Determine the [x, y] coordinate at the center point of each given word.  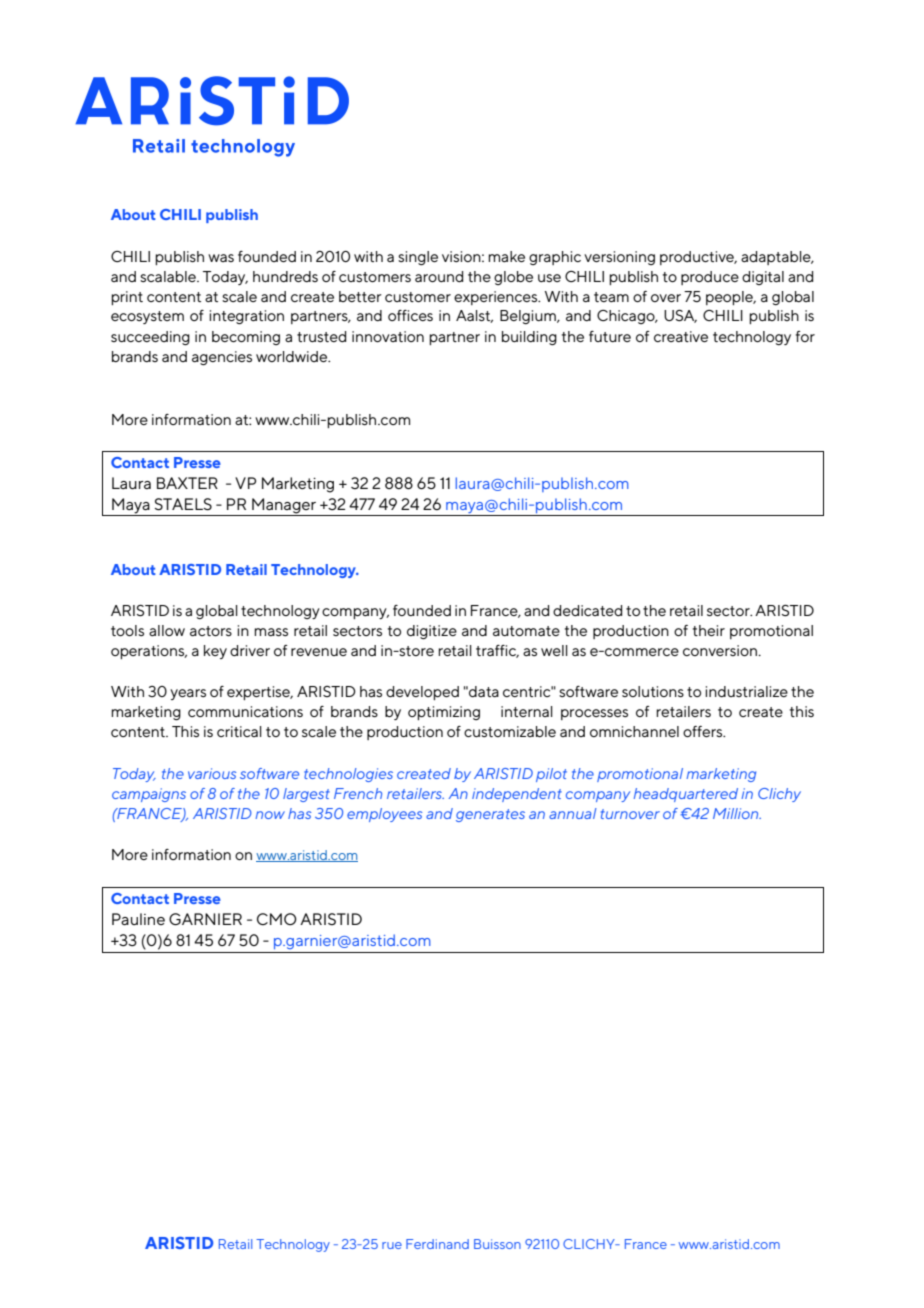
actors [211, 631]
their [709, 630]
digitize [432, 632]
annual [573, 813]
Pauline [138, 919]
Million [737, 813]
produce [710, 278]
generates [490, 815]
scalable [169, 276]
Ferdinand [437, 1244]
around [439, 276]
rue [392, 1245]
